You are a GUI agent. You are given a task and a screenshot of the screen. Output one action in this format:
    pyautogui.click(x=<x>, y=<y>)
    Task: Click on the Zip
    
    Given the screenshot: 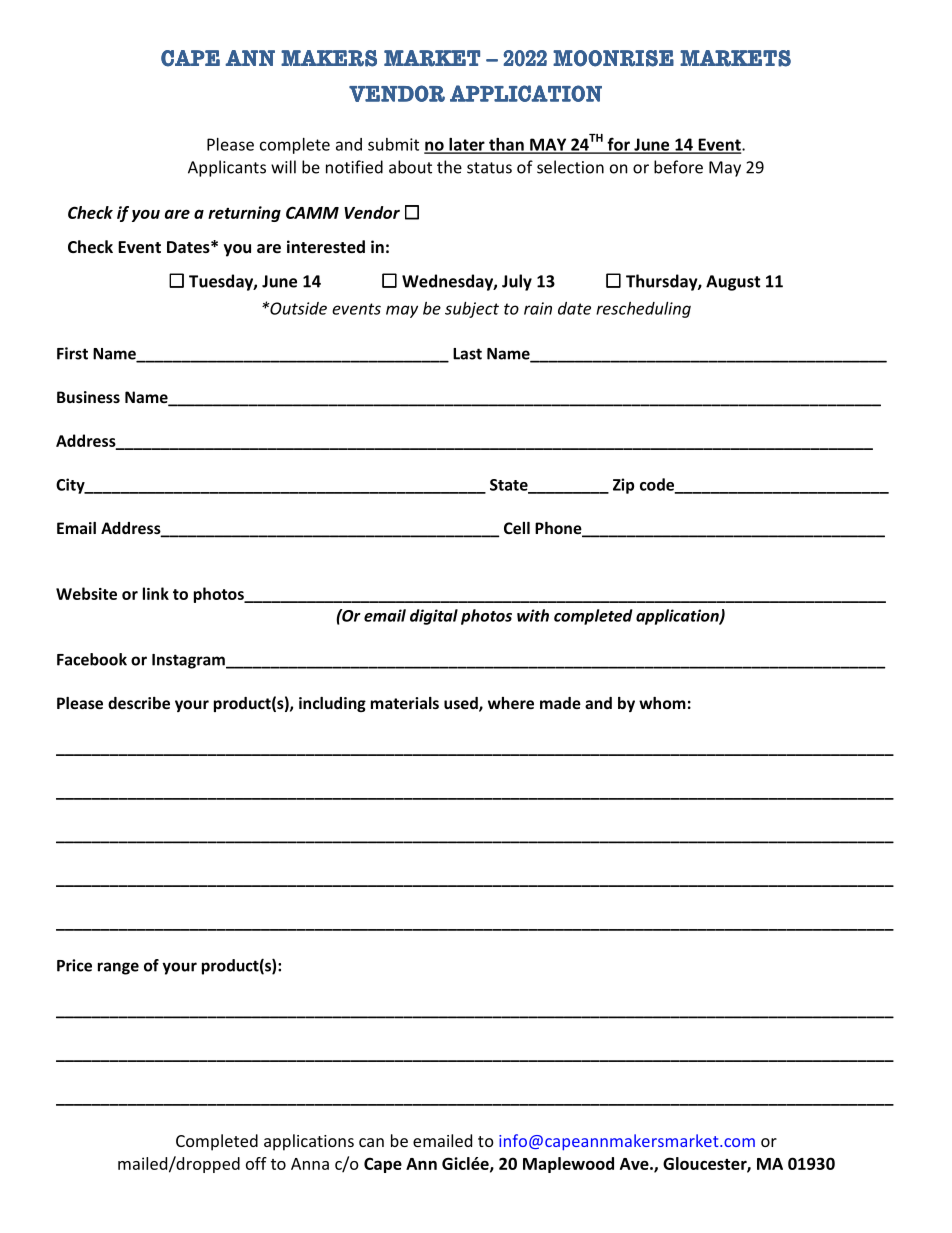 What is the action you would take?
    pyautogui.click(x=623, y=486)
